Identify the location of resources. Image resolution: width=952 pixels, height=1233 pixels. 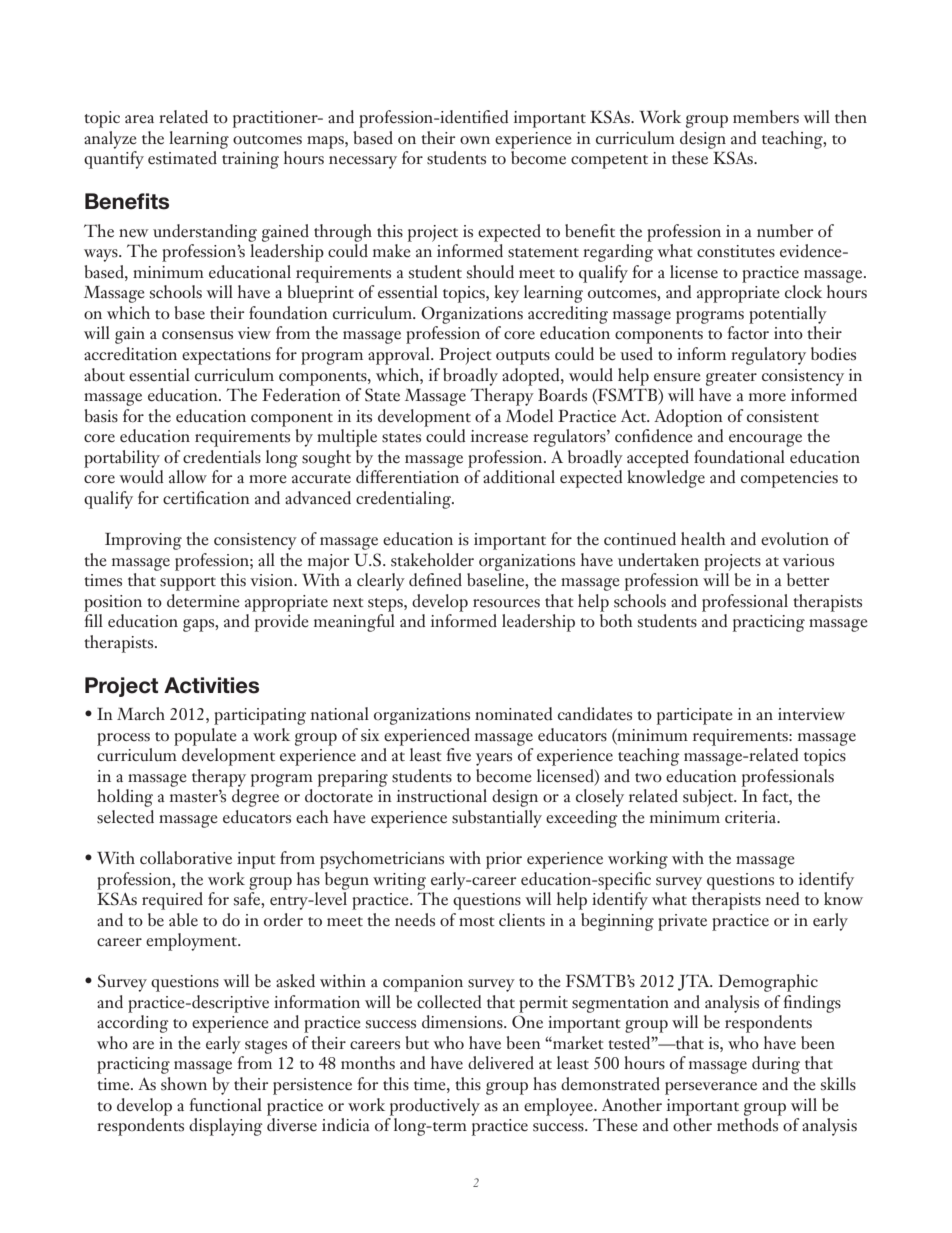
(506, 603).
